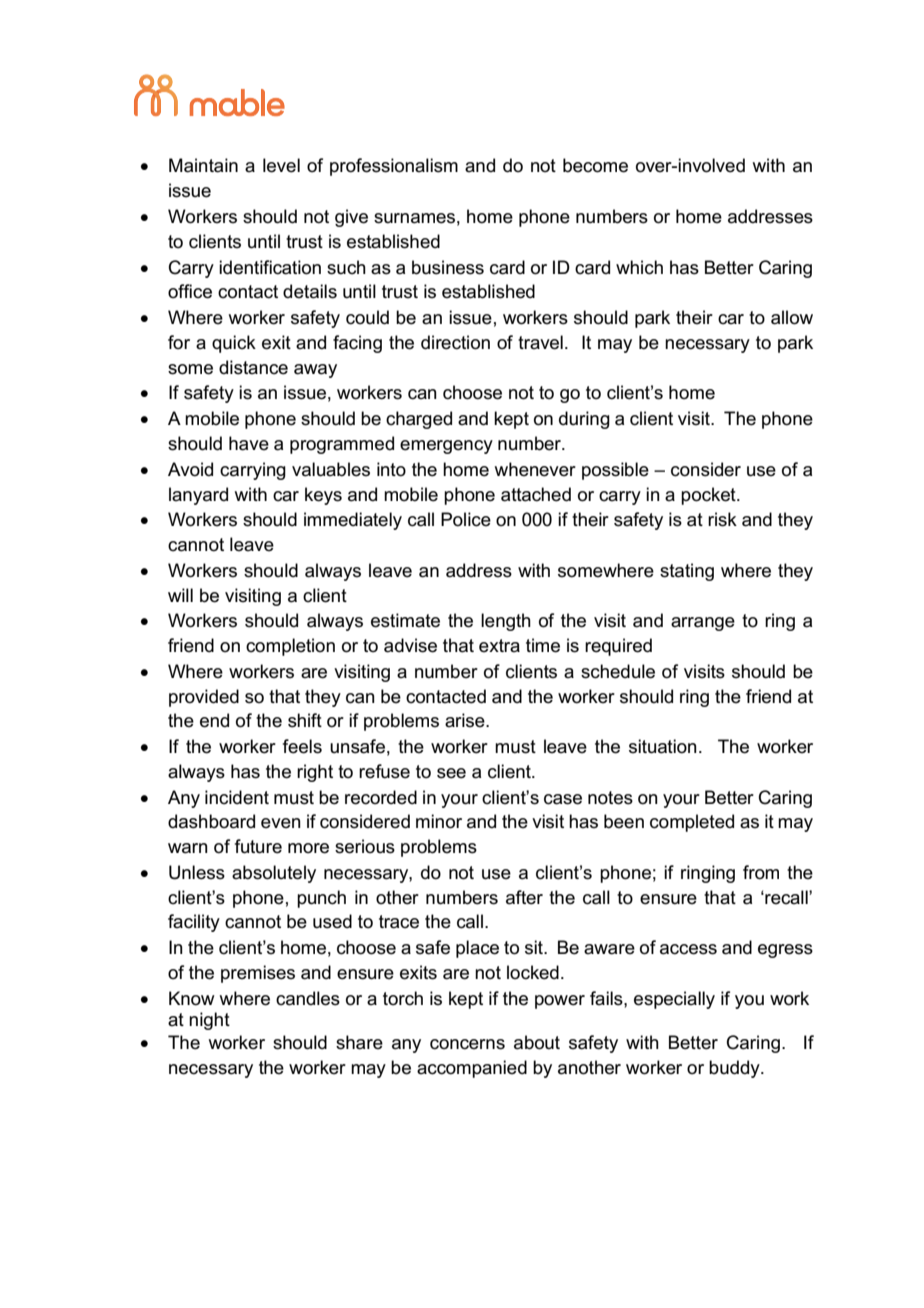  Describe the element at coordinates (506, 622) in the document. I see `length` at that location.
